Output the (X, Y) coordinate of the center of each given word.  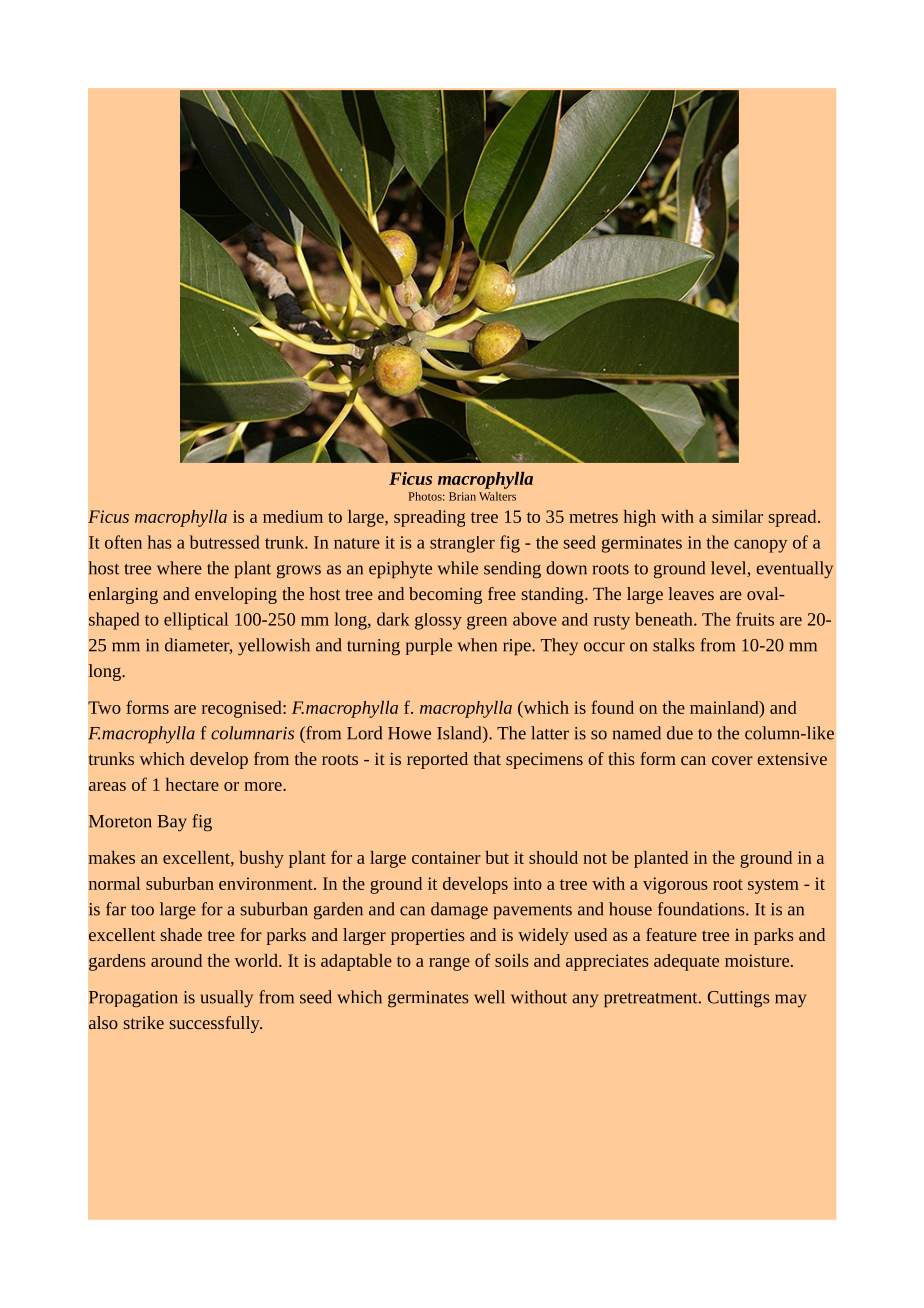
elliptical (196, 621)
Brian (462, 496)
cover (732, 760)
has (159, 542)
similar (737, 516)
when (477, 645)
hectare (192, 784)
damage (459, 911)
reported (437, 760)
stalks (674, 645)
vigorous (675, 885)
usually (227, 999)
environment (267, 883)
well (489, 997)
